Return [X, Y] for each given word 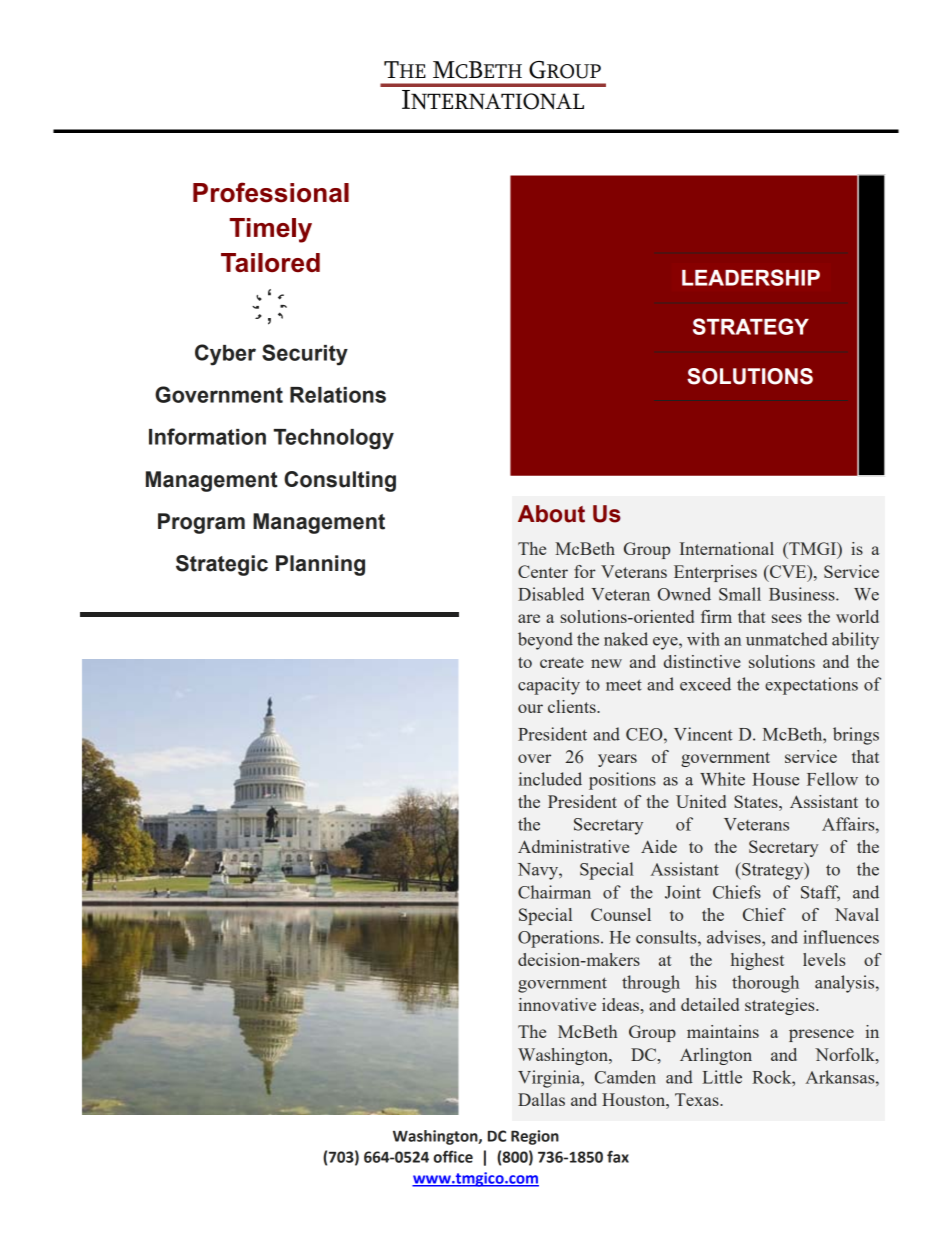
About [551, 514]
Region [535, 1137]
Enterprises [715, 573]
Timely [271, 230]
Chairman [554, 892]
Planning [320, 565]
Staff [820, 893]
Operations [560, 939]
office [453, 1156]
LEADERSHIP [751, 277]
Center [543, 571]
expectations [811, 686]
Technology [334, 439]
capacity [549, 686]
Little [722, 1077]
